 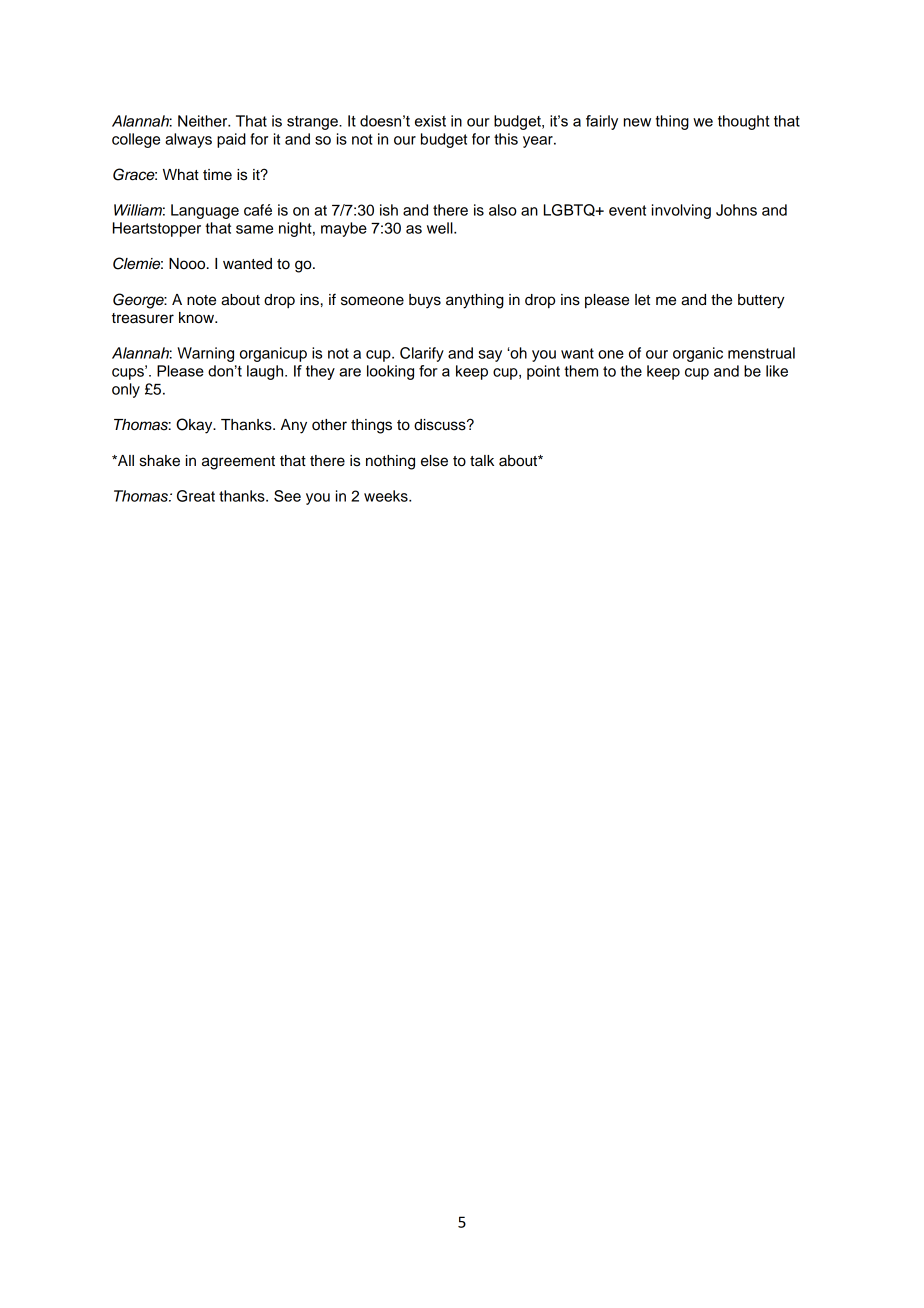 What do you see at coordinates (441, 228) in the screenshot?
I see `well` at bounding box center [441, 228].
